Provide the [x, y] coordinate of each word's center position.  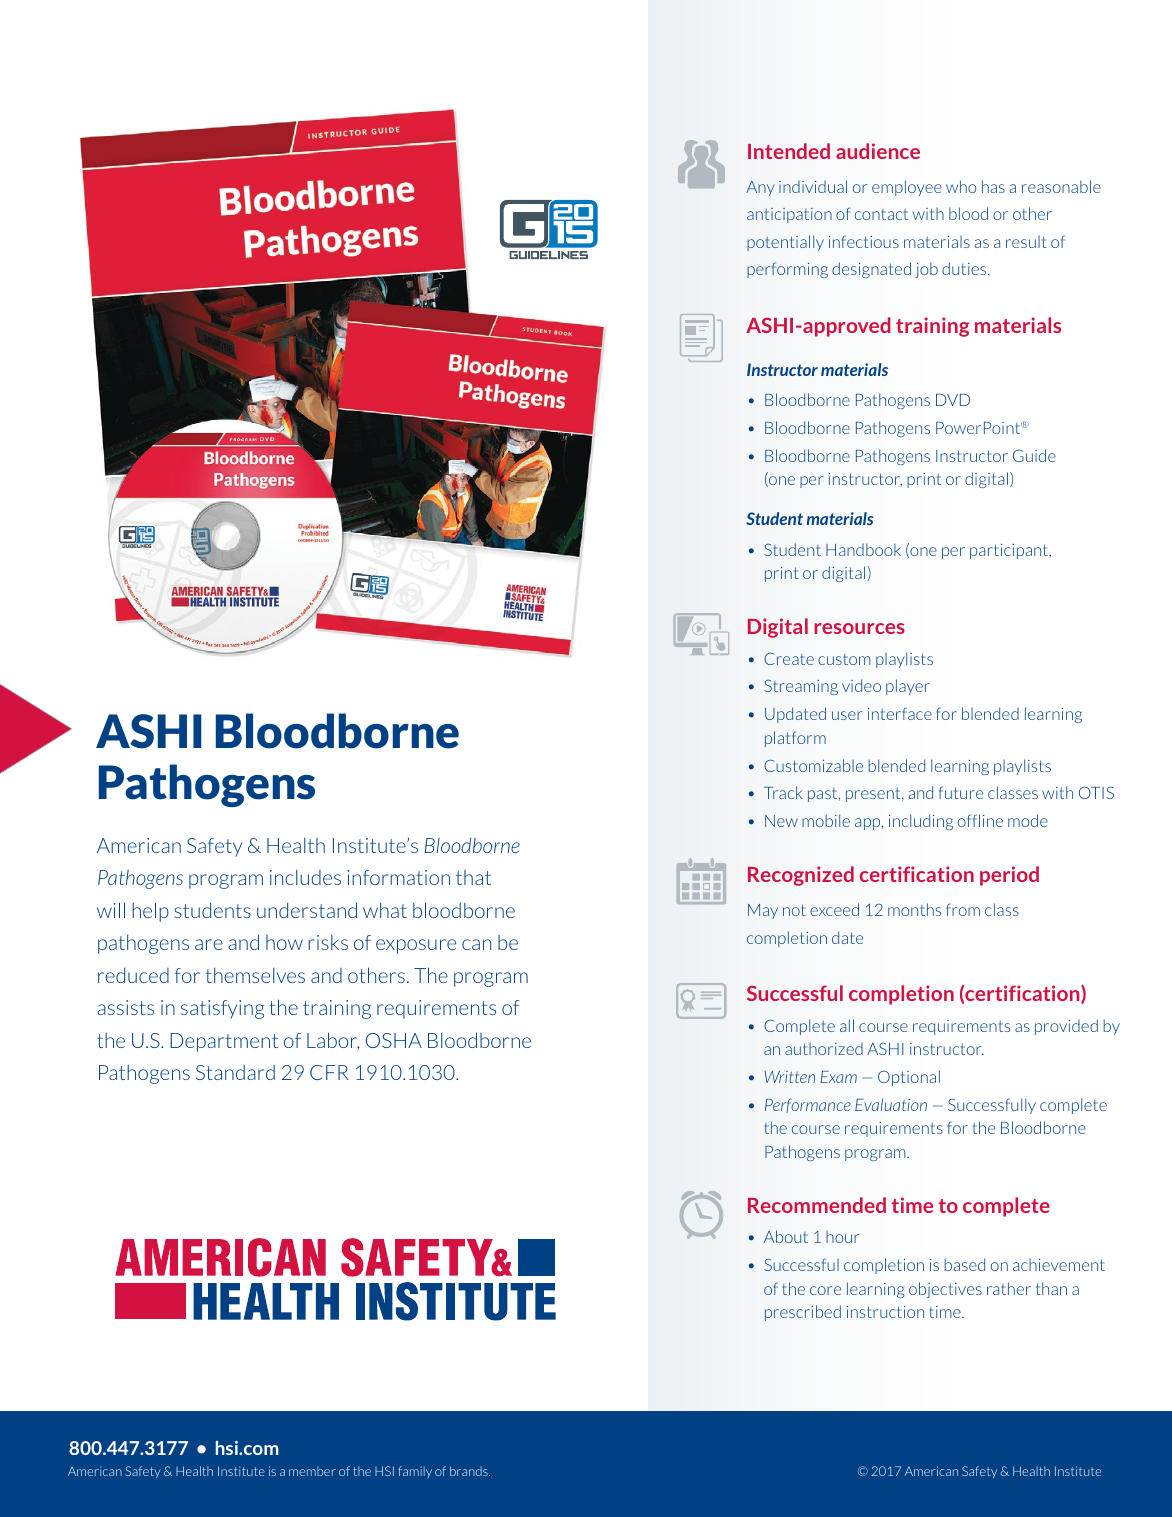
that [473, 877]
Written [789, 1077]
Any [760, 188]
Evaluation [891, 1104]
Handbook [863, 549]
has [993, 186]
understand [307, 910]
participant [1010, 551]
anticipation [789, 215]
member [312, 1471]
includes [305, 877]
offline [980, 820]
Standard [235, 1072]
